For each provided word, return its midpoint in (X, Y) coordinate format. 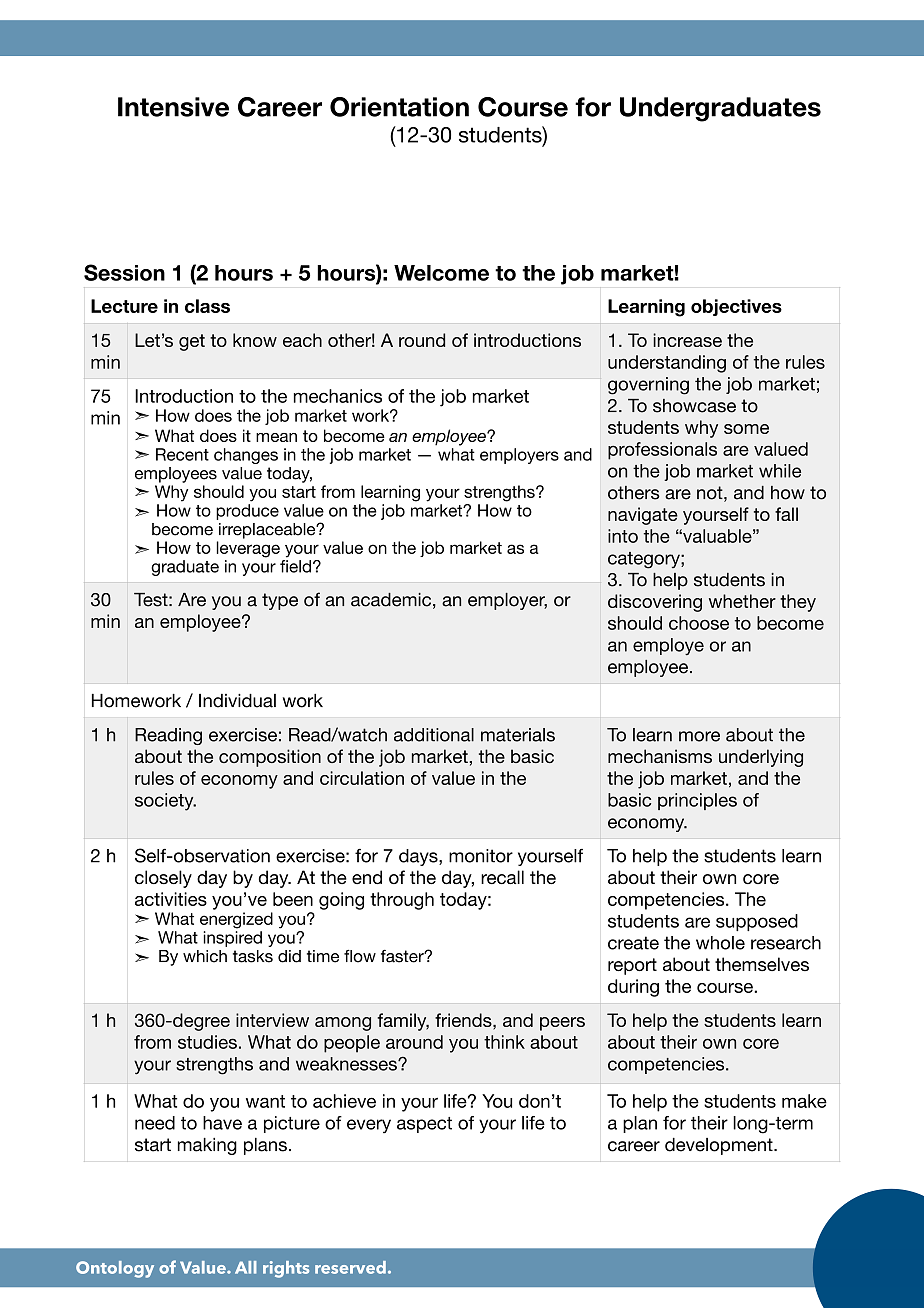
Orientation (399, 107)
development (720, 1146)
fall (786, 514)
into (623, 536)
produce (247, 512)
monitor (481, 856)
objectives (736, 307)
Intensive (173, 107)
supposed (757, 922)
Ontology (115, 1269)
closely (163, 879)
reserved (350, 1267)
